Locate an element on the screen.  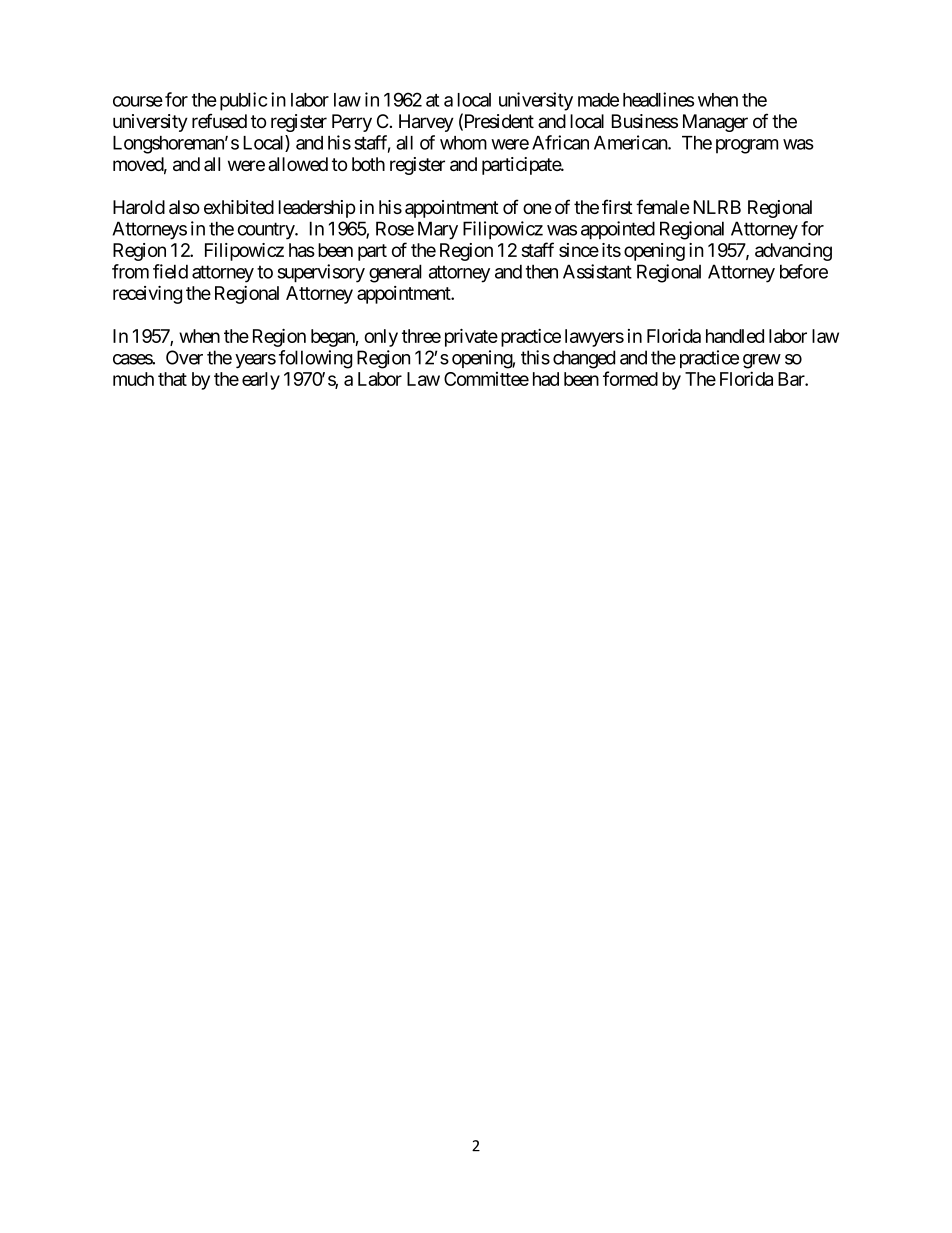
that is located at coordinates (172, 379).
